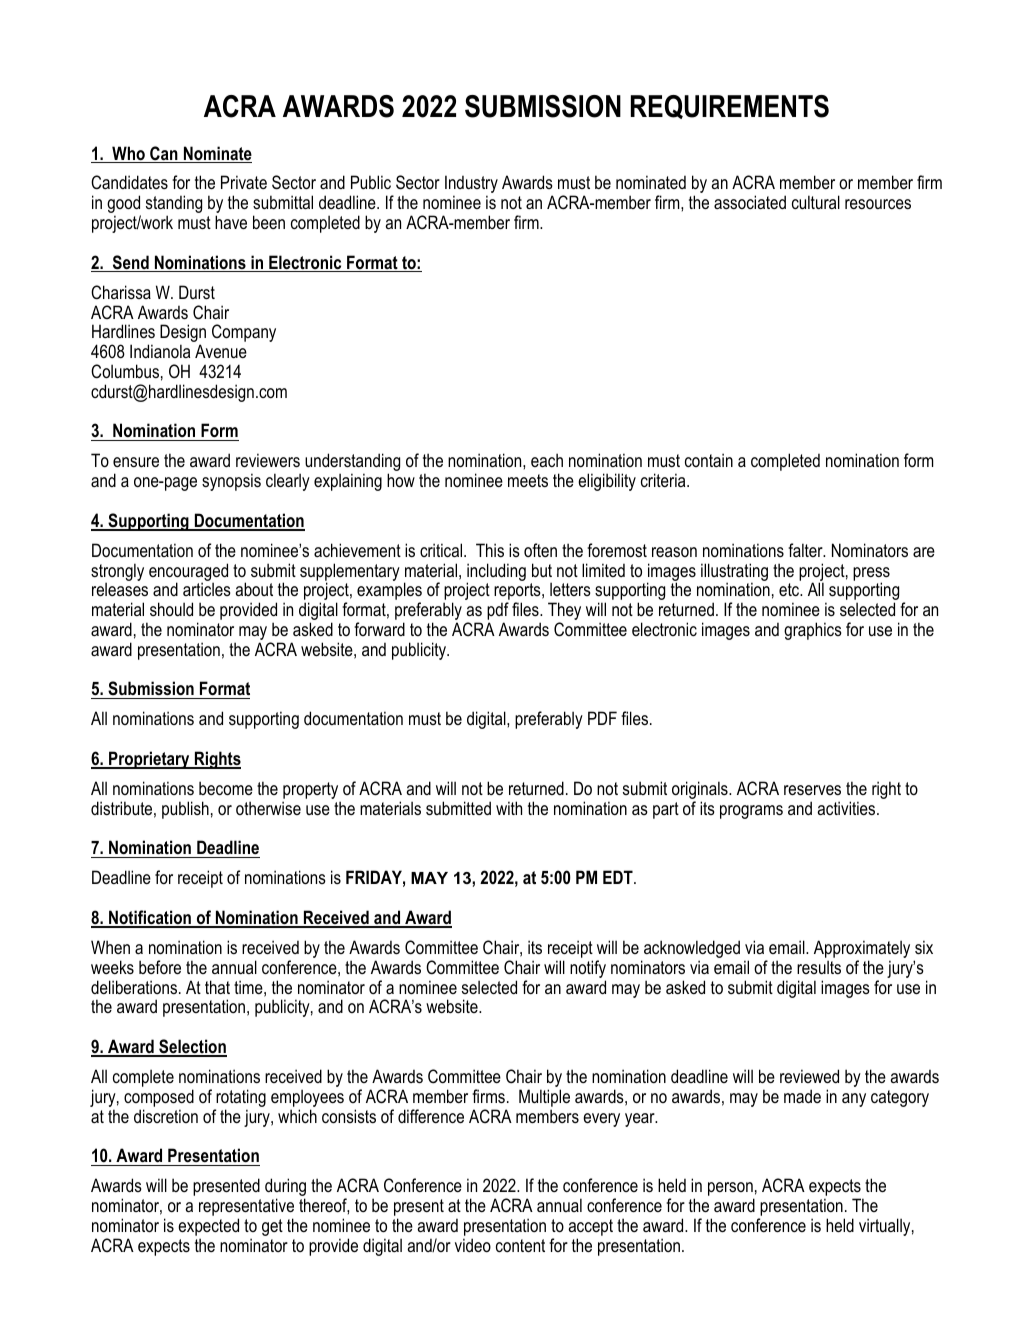  What do you see at coordinates (160, 967) in the page?
I see `before` at bounding box center [160, 967].
